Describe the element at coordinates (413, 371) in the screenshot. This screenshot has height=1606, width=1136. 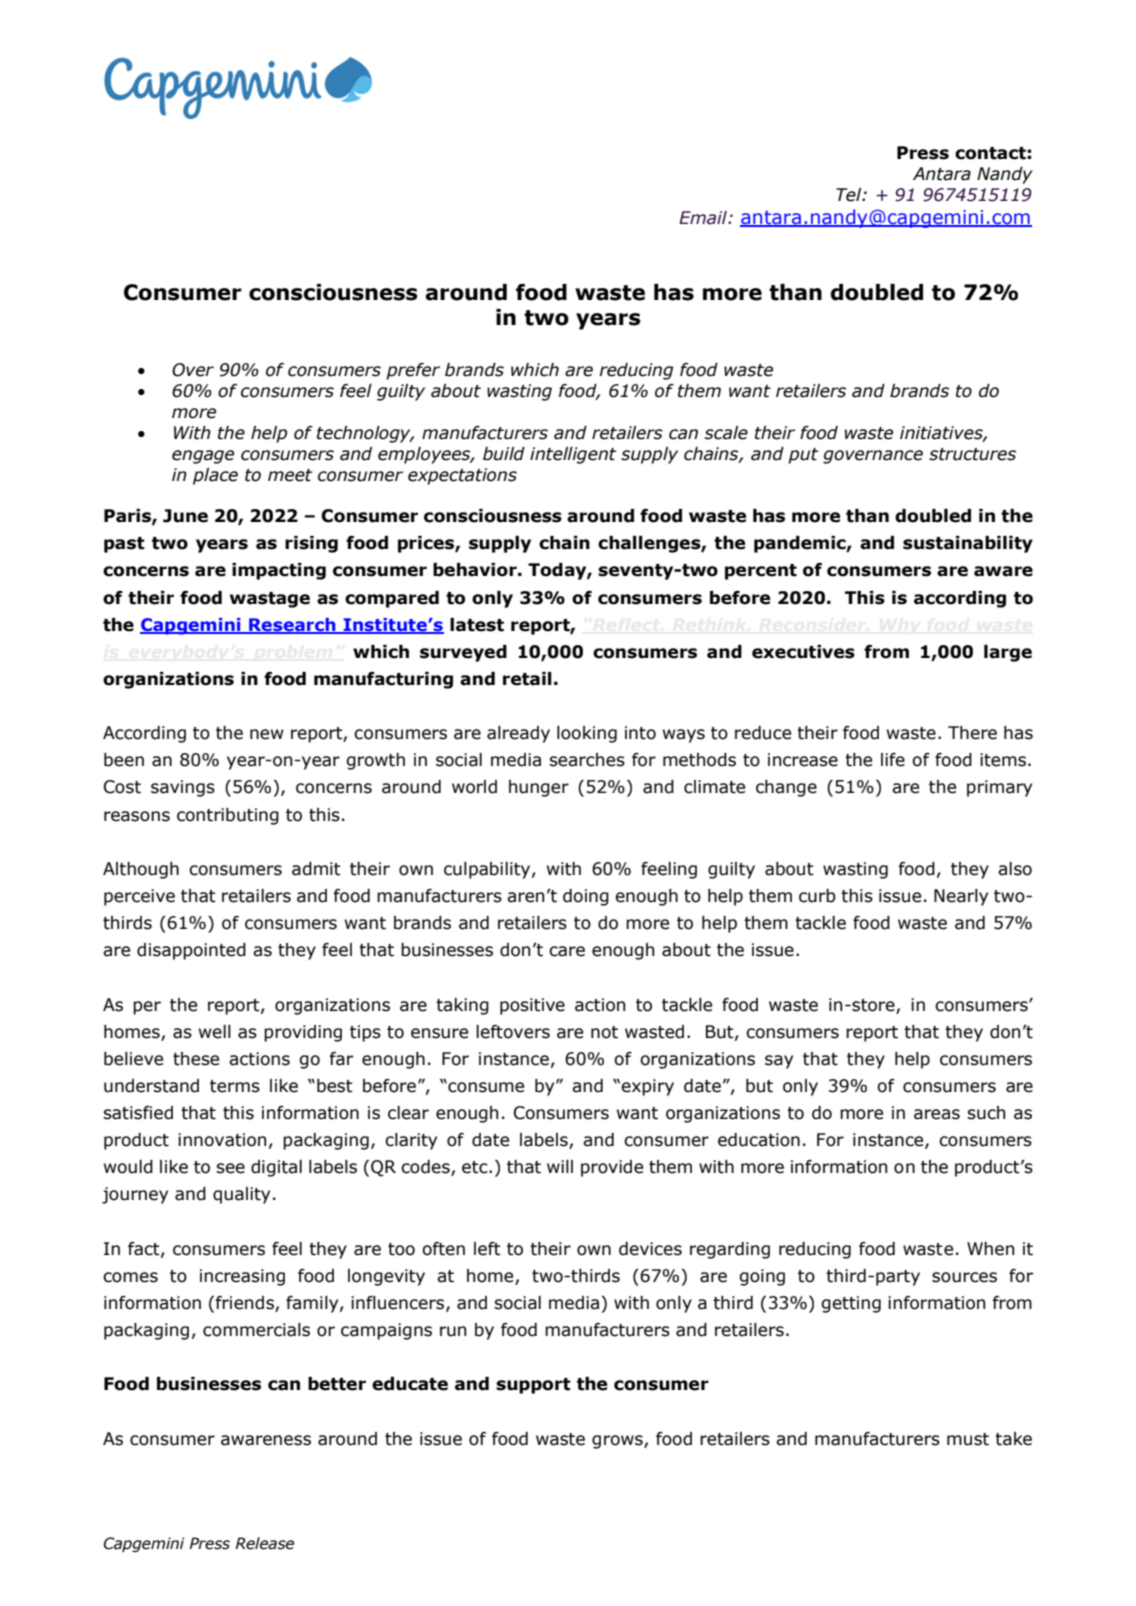
I see `prefer` at that location.
